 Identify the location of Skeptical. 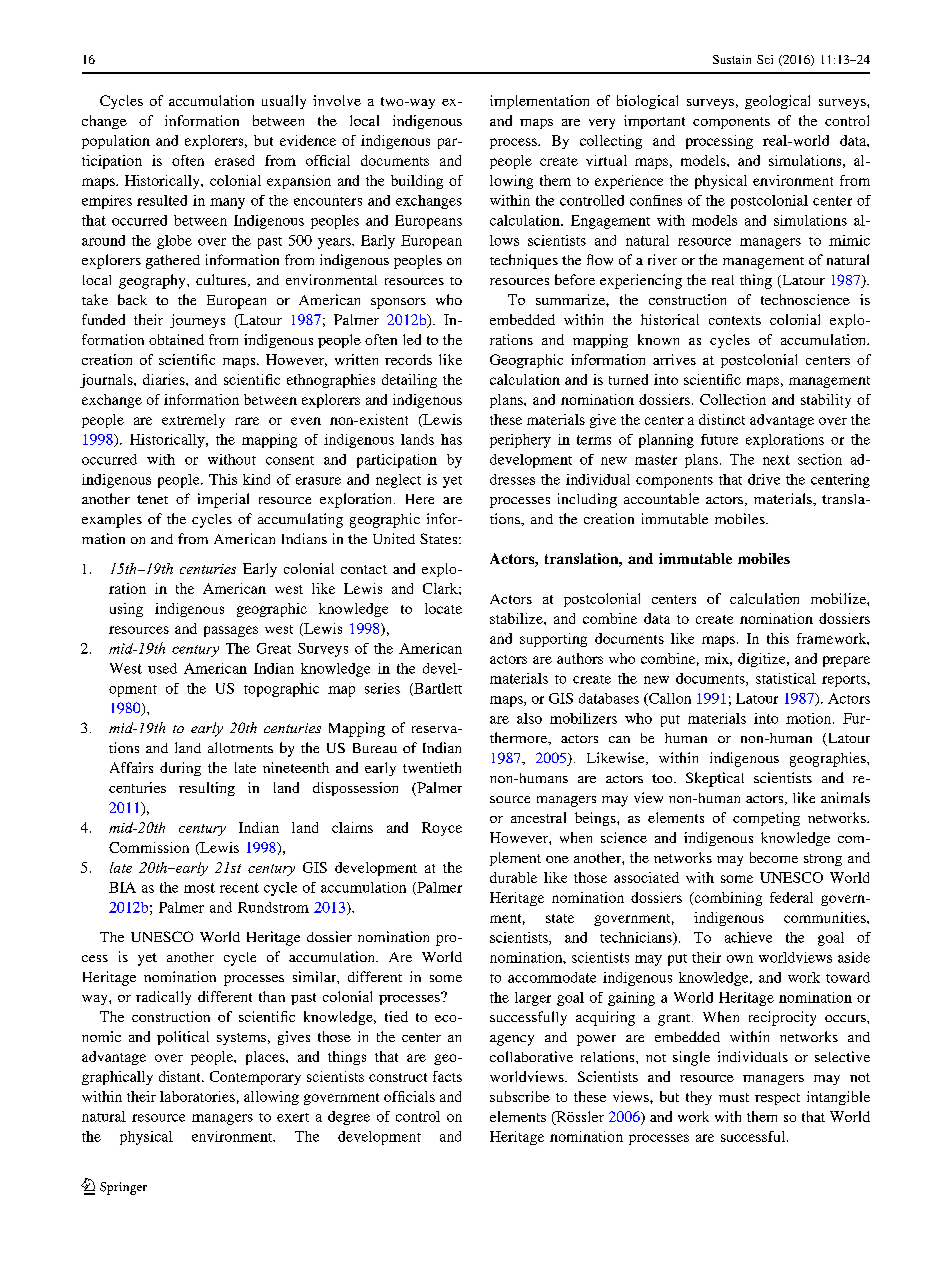
(715, 779).
